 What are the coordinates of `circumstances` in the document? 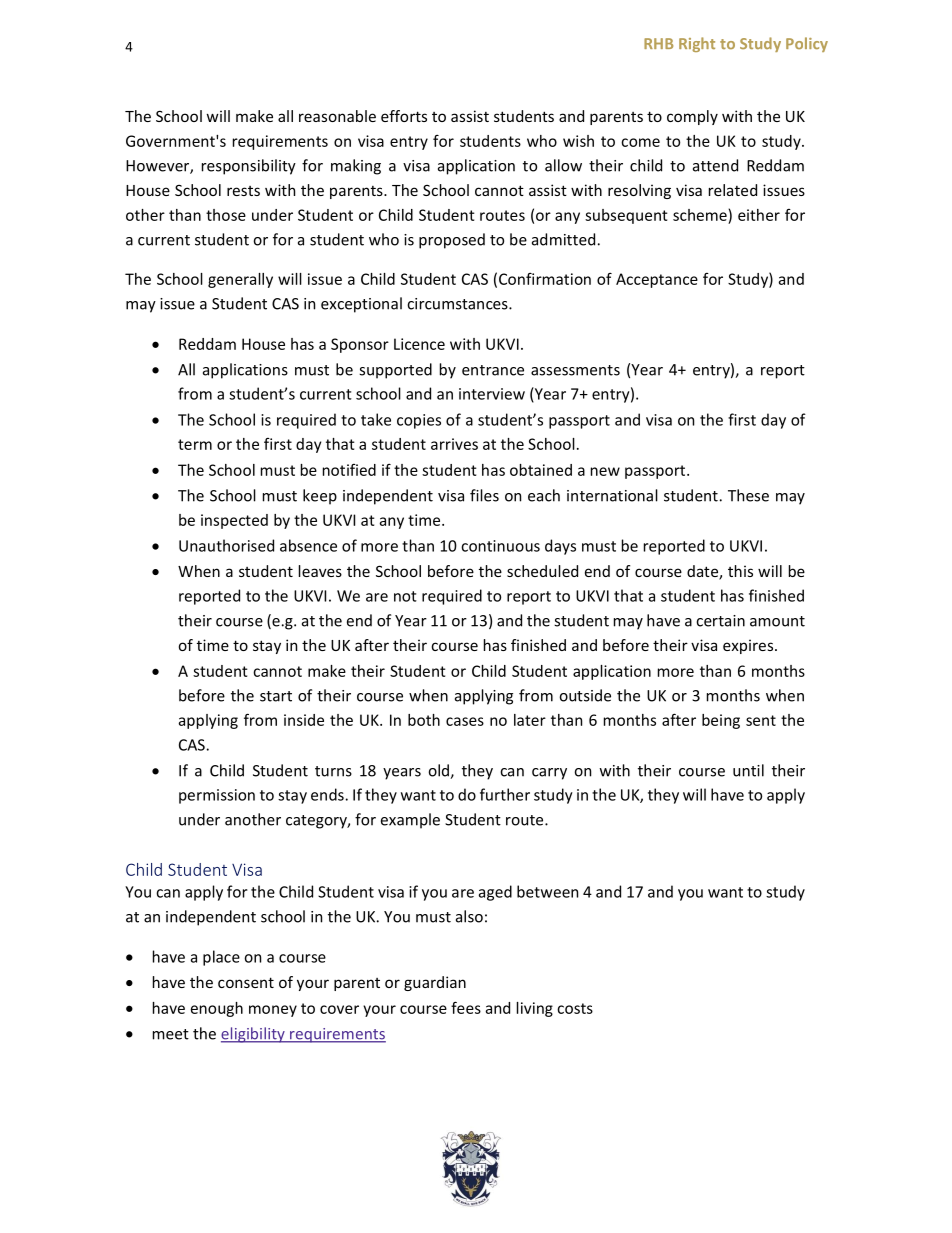 It's located at (458, 304).
